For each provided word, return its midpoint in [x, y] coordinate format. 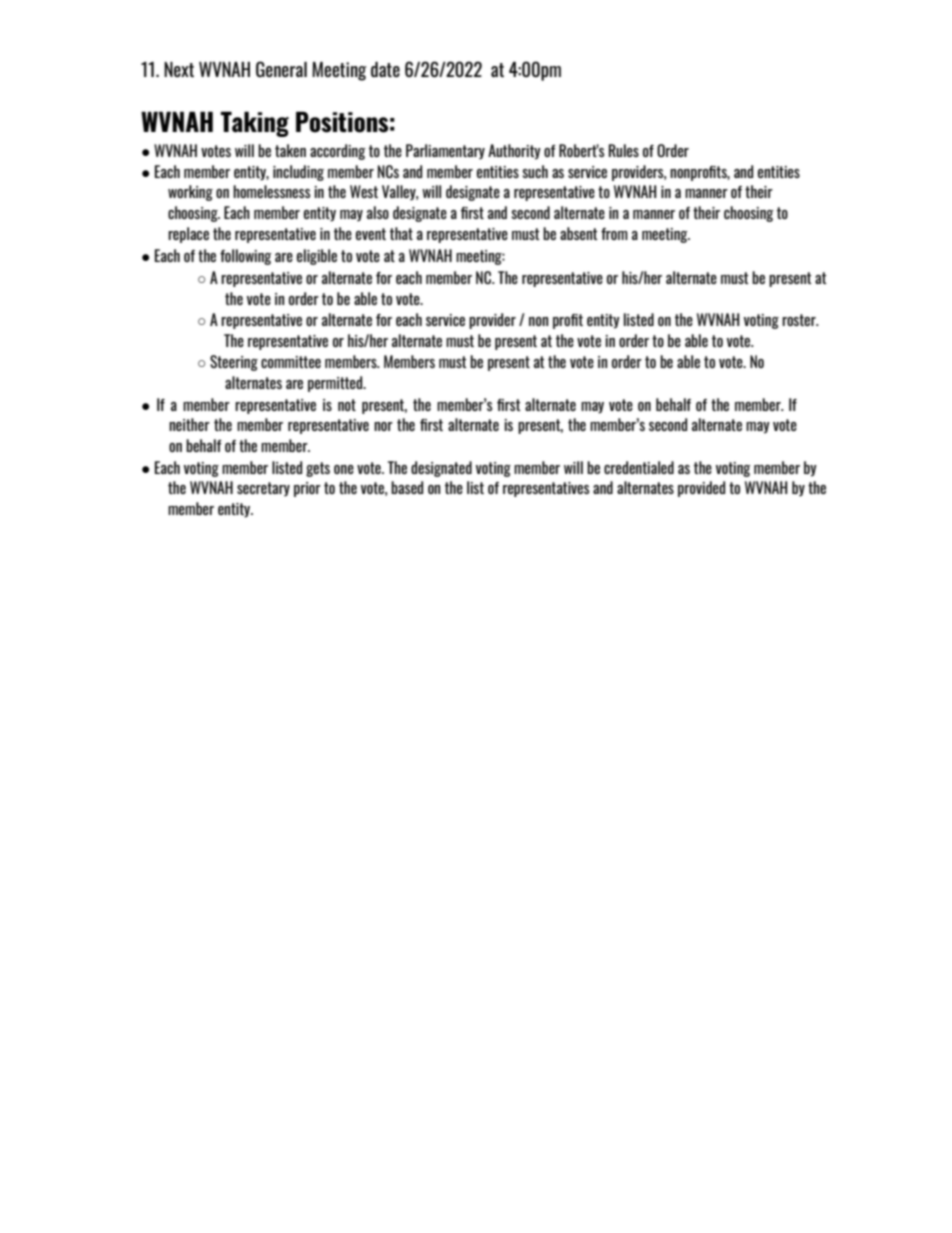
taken [290, 150]
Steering [234, 363]
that [401, 233]
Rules [624, 150]
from [614, 234]
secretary [263, 489]
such [535, 171]
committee [291, 362]
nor [383, 426]
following [246, 257]
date [385, 69]
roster [800, 320]
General [281, 69]
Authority [514, 152]
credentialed [639, 467]
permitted [336, 384]
